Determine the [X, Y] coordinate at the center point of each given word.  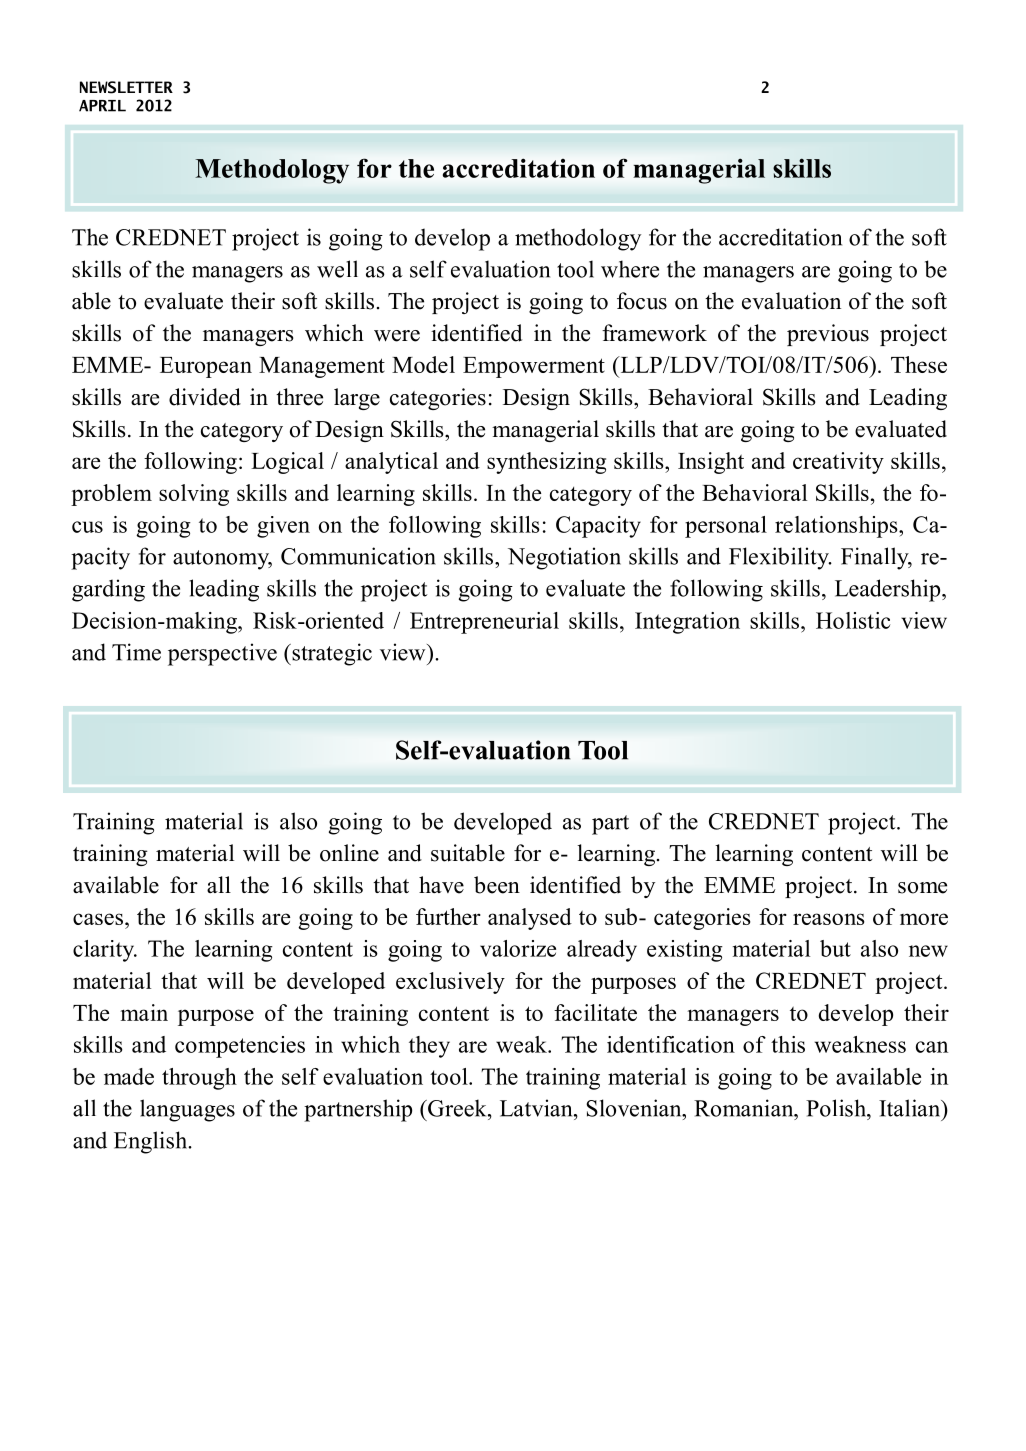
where [630, 269]
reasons [829, 919]
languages [187, 1110]
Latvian [537, 1108]
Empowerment [534, 367]
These [919, 364]
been [497, 885]
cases [98, 919]
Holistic [853, 620]
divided [205, 397]
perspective [222, 654]
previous [828, 335]
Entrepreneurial [484, 623]
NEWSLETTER [126, 87]
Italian [911, 1108]
